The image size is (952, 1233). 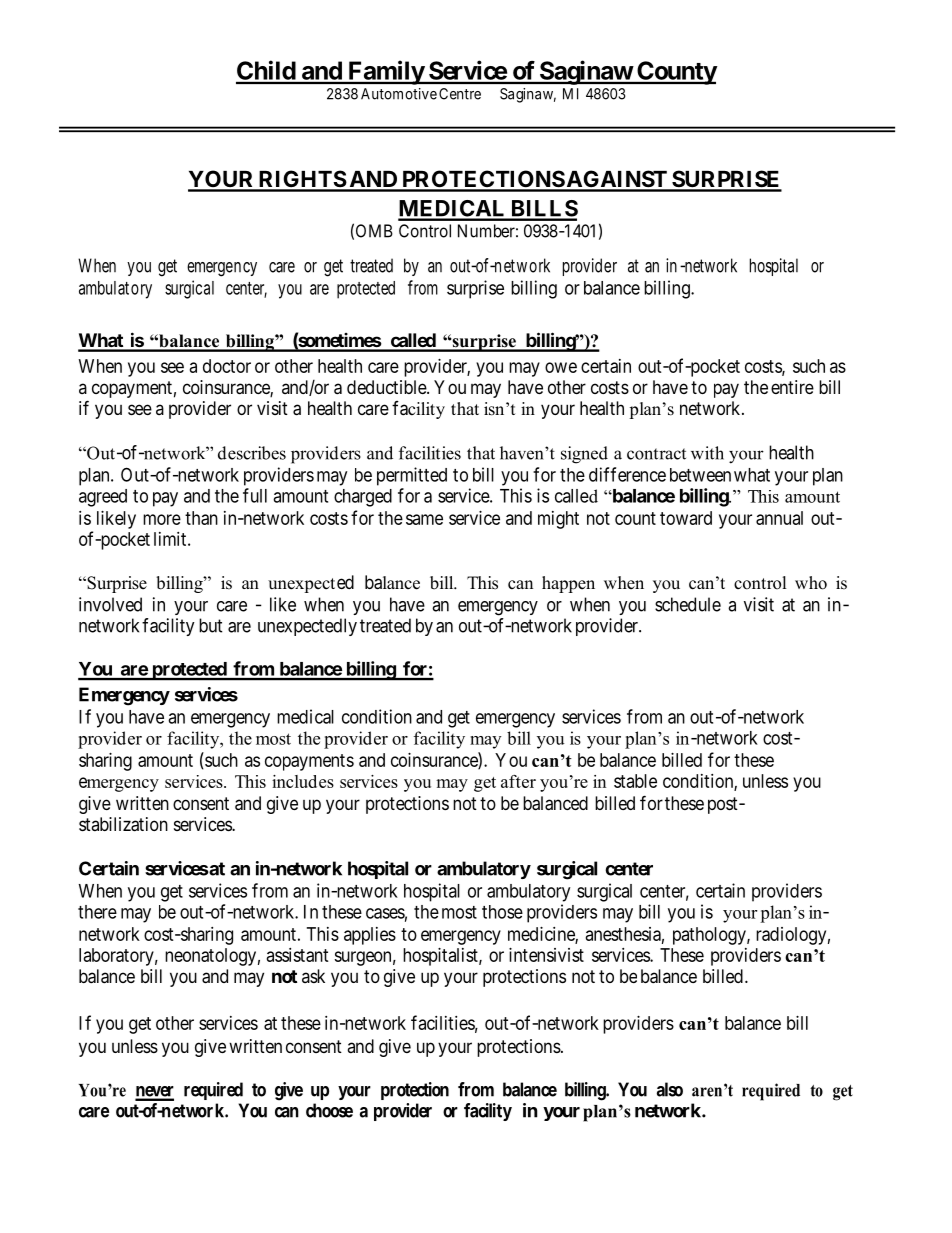 What do you see at coordinates (792, 387) in the document?
I see `entire` at bounding box center [792, 387].
